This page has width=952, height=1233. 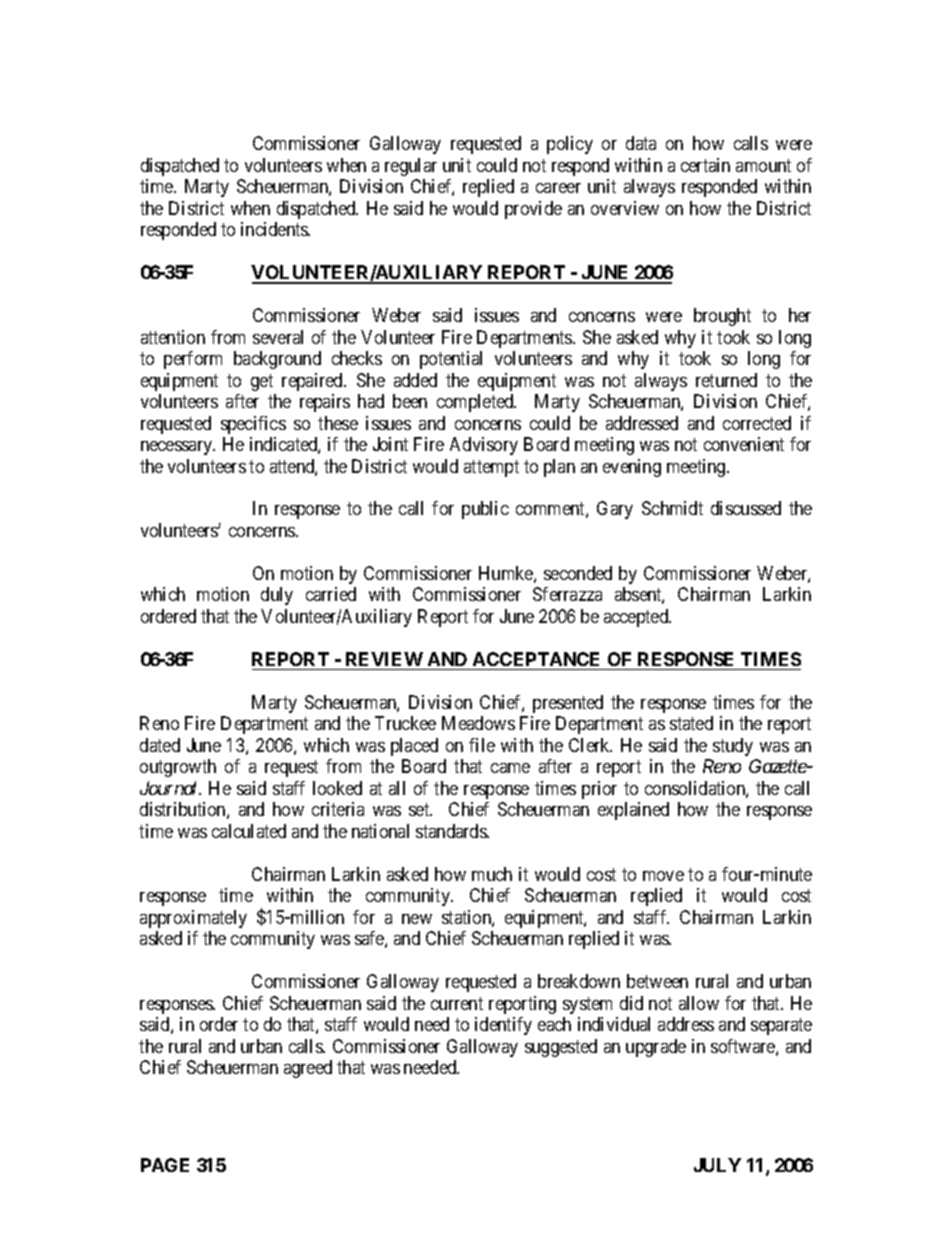 What do you see at coordinates (277, 596) in the page?
I see `duly` at bounding box center [277, 596].
